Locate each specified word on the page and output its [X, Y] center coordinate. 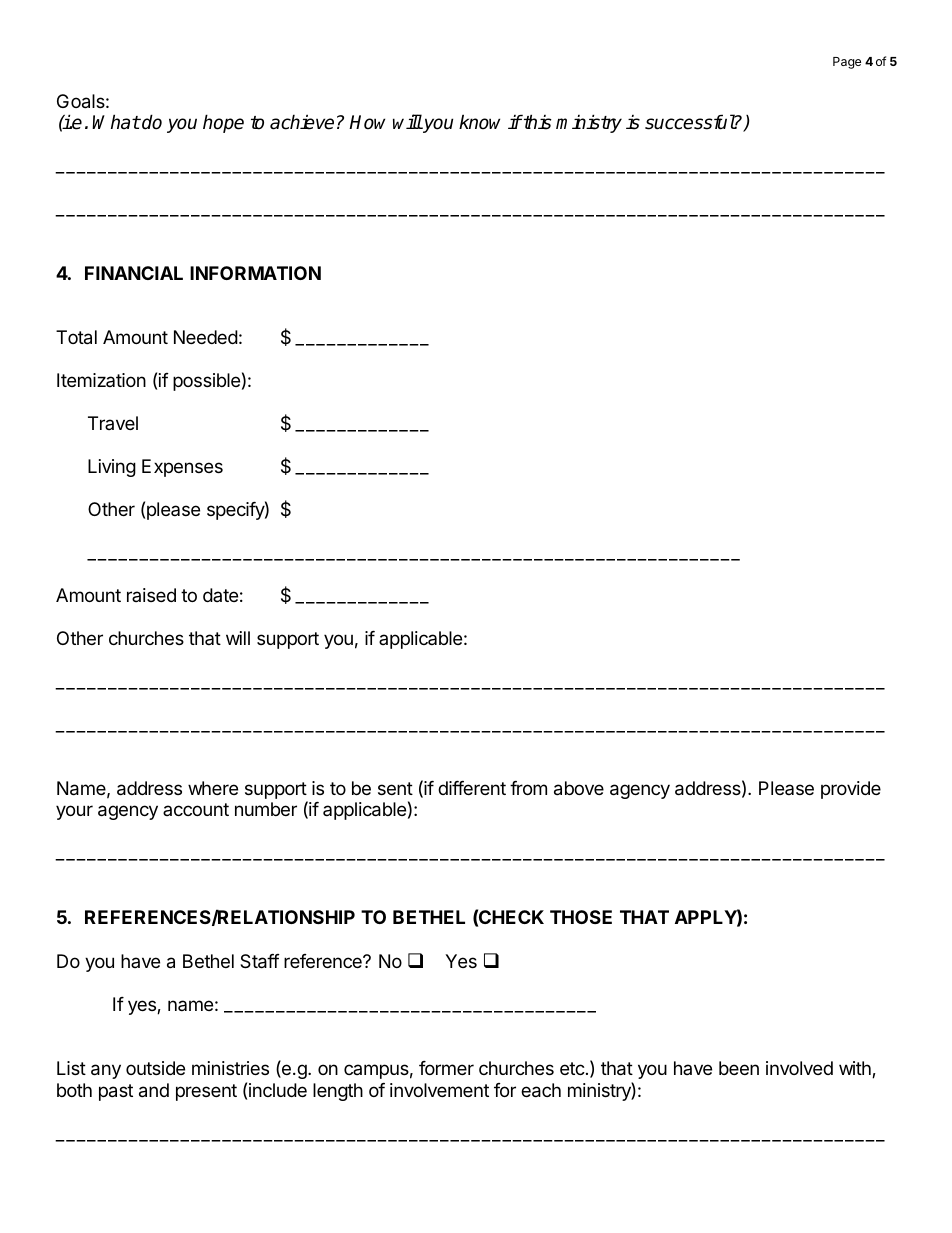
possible [206, 382]
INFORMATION [255, 273]
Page [847, 63]
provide [851, 790]
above [579, 788]
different [472, 788]
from [528, 788]
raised [151, 595]
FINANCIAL [134, 273]
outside [155, 1068]
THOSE [581, 917]
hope [223, 123]
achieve [302, 122]
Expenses [182, 468]
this [537, 122]
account [196, 809]
